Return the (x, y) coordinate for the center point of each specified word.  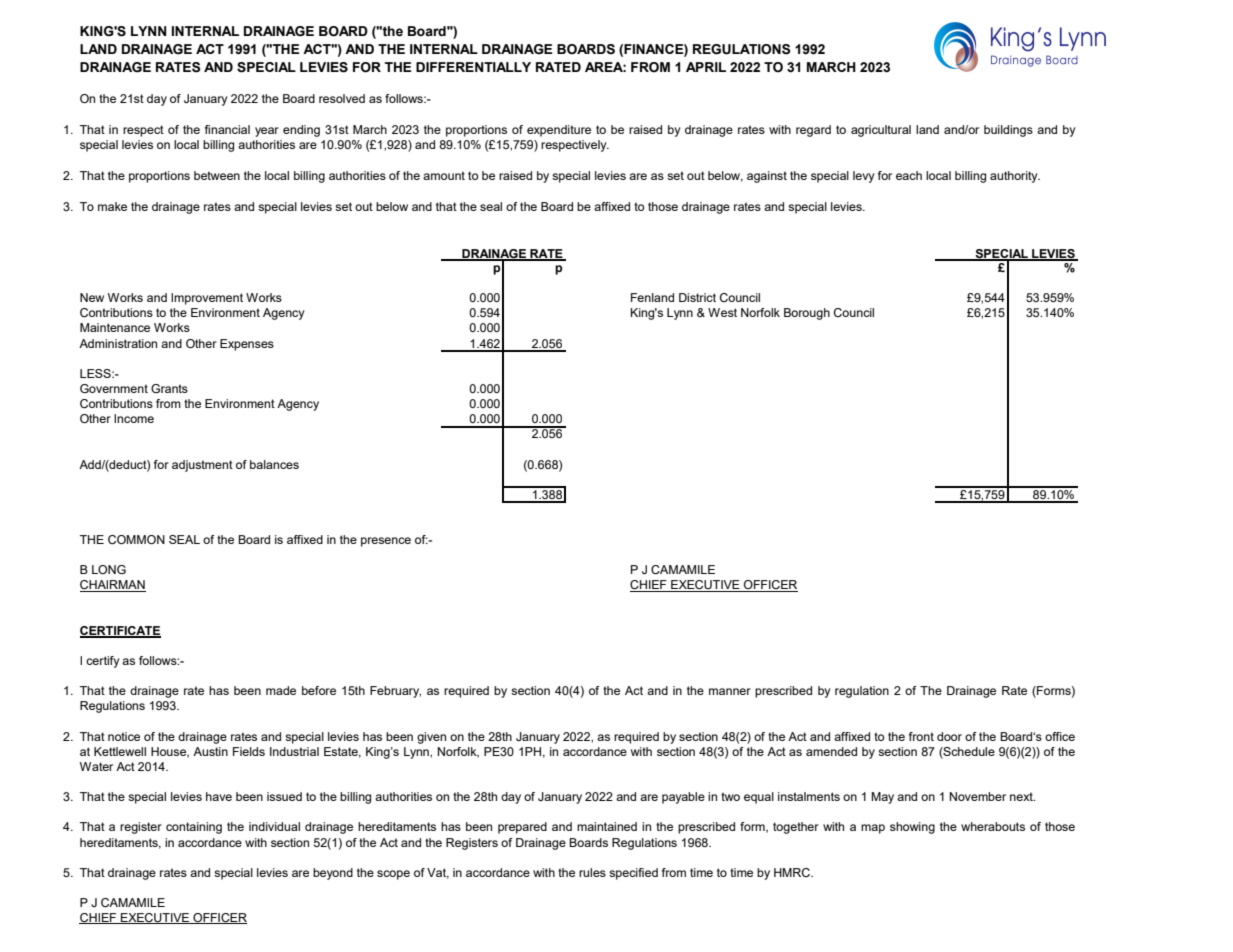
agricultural (881, 131)
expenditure (559, 131)
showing (912, 828)
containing (194, 828)
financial (227, 129)
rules (592, 872)
